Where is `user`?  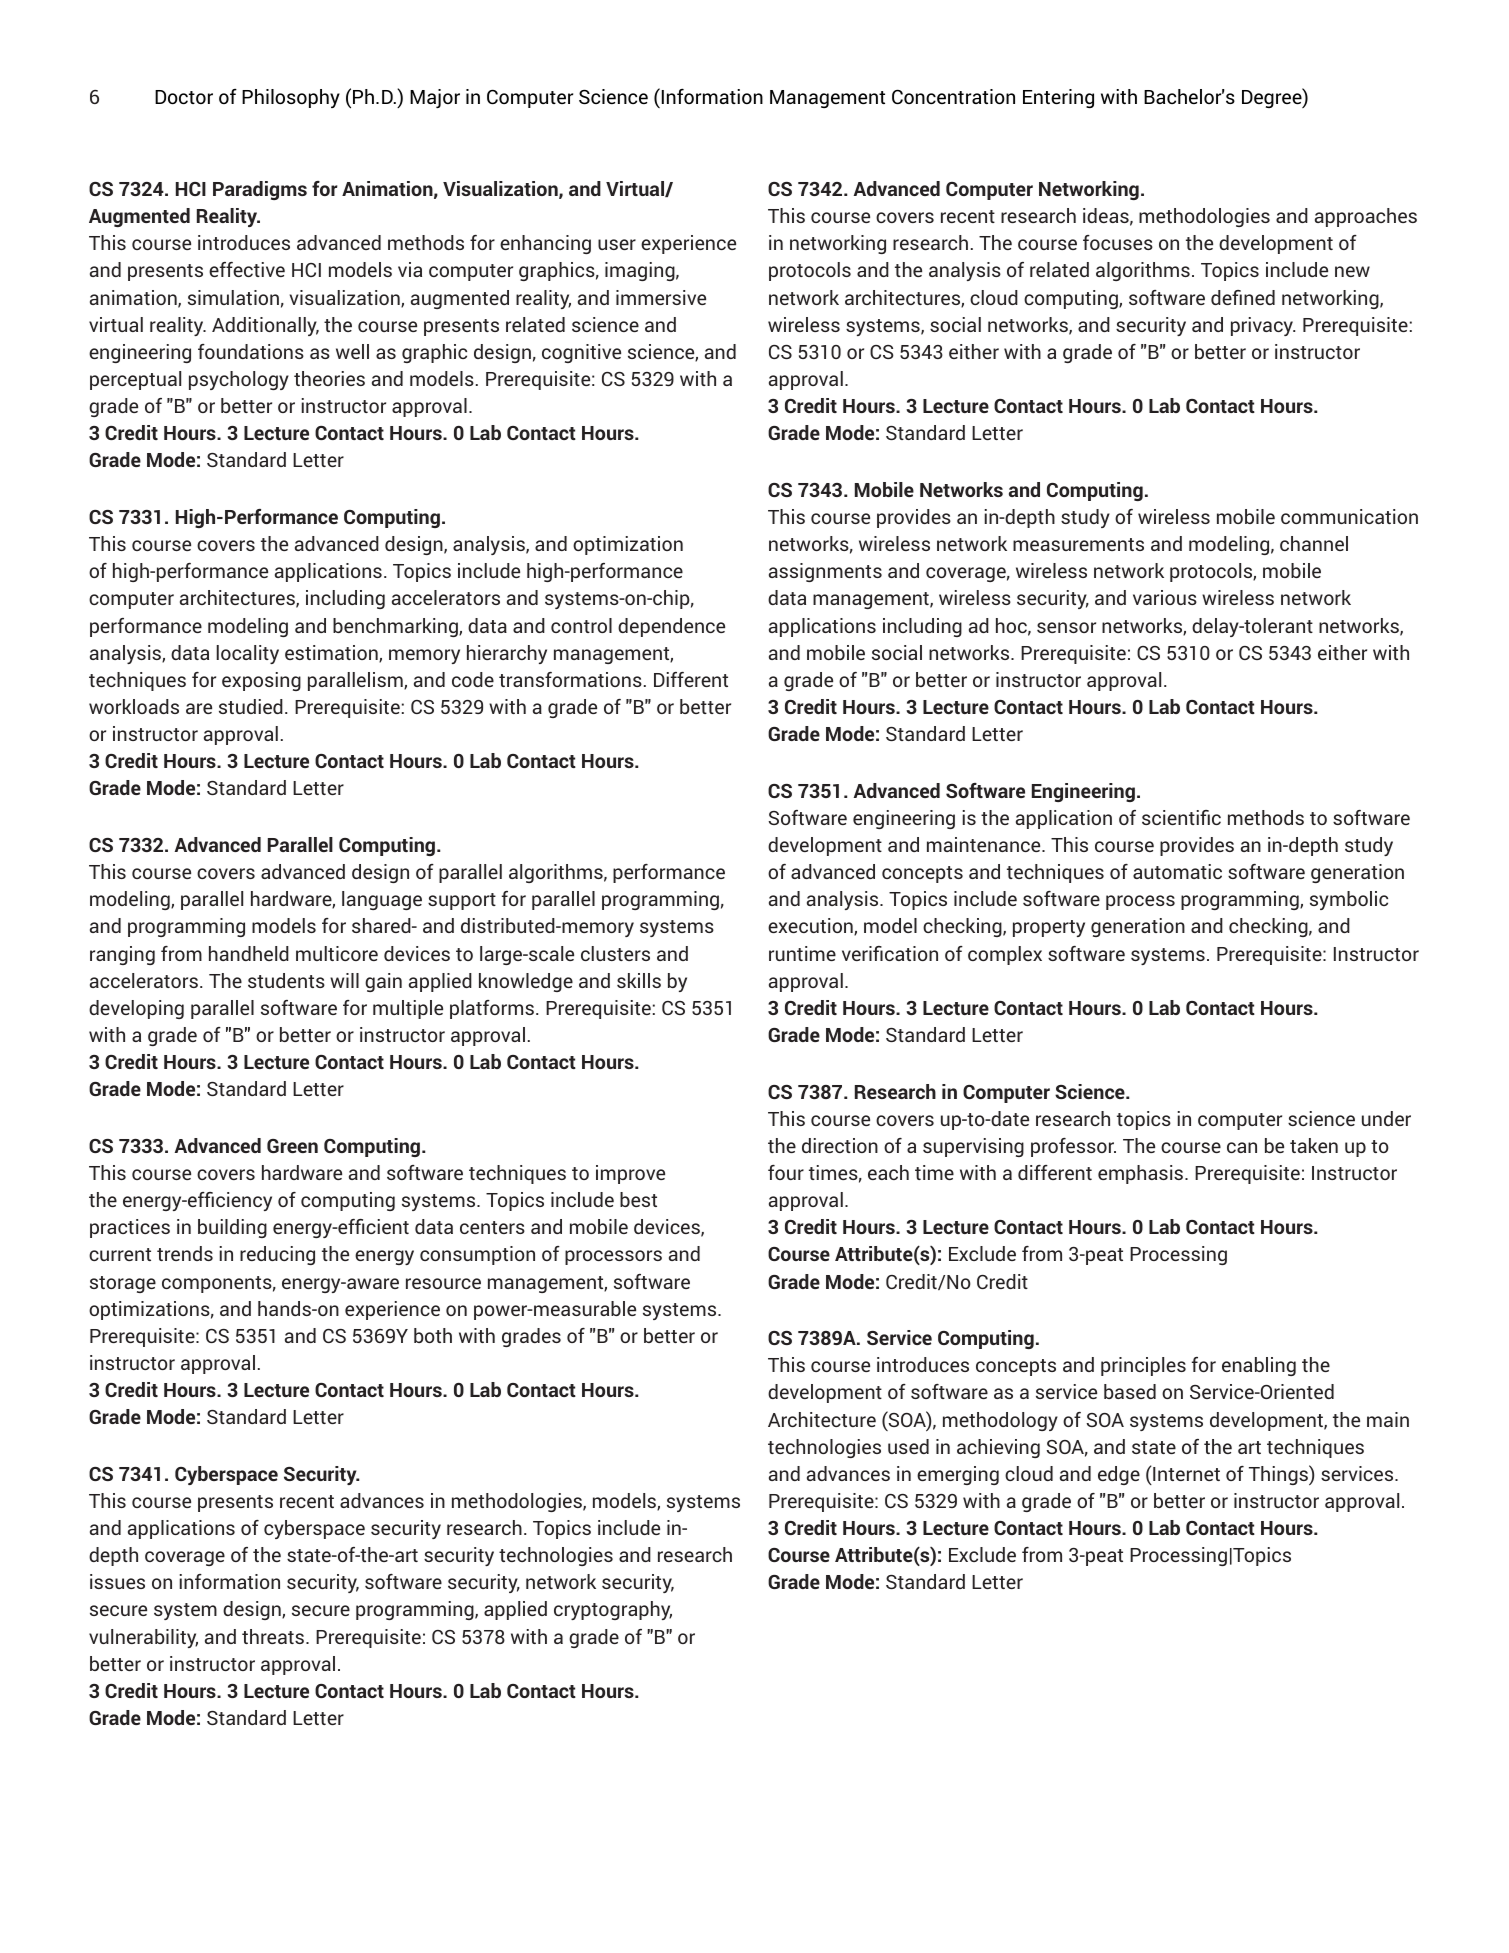
user is located at coordinates (617, 244).
